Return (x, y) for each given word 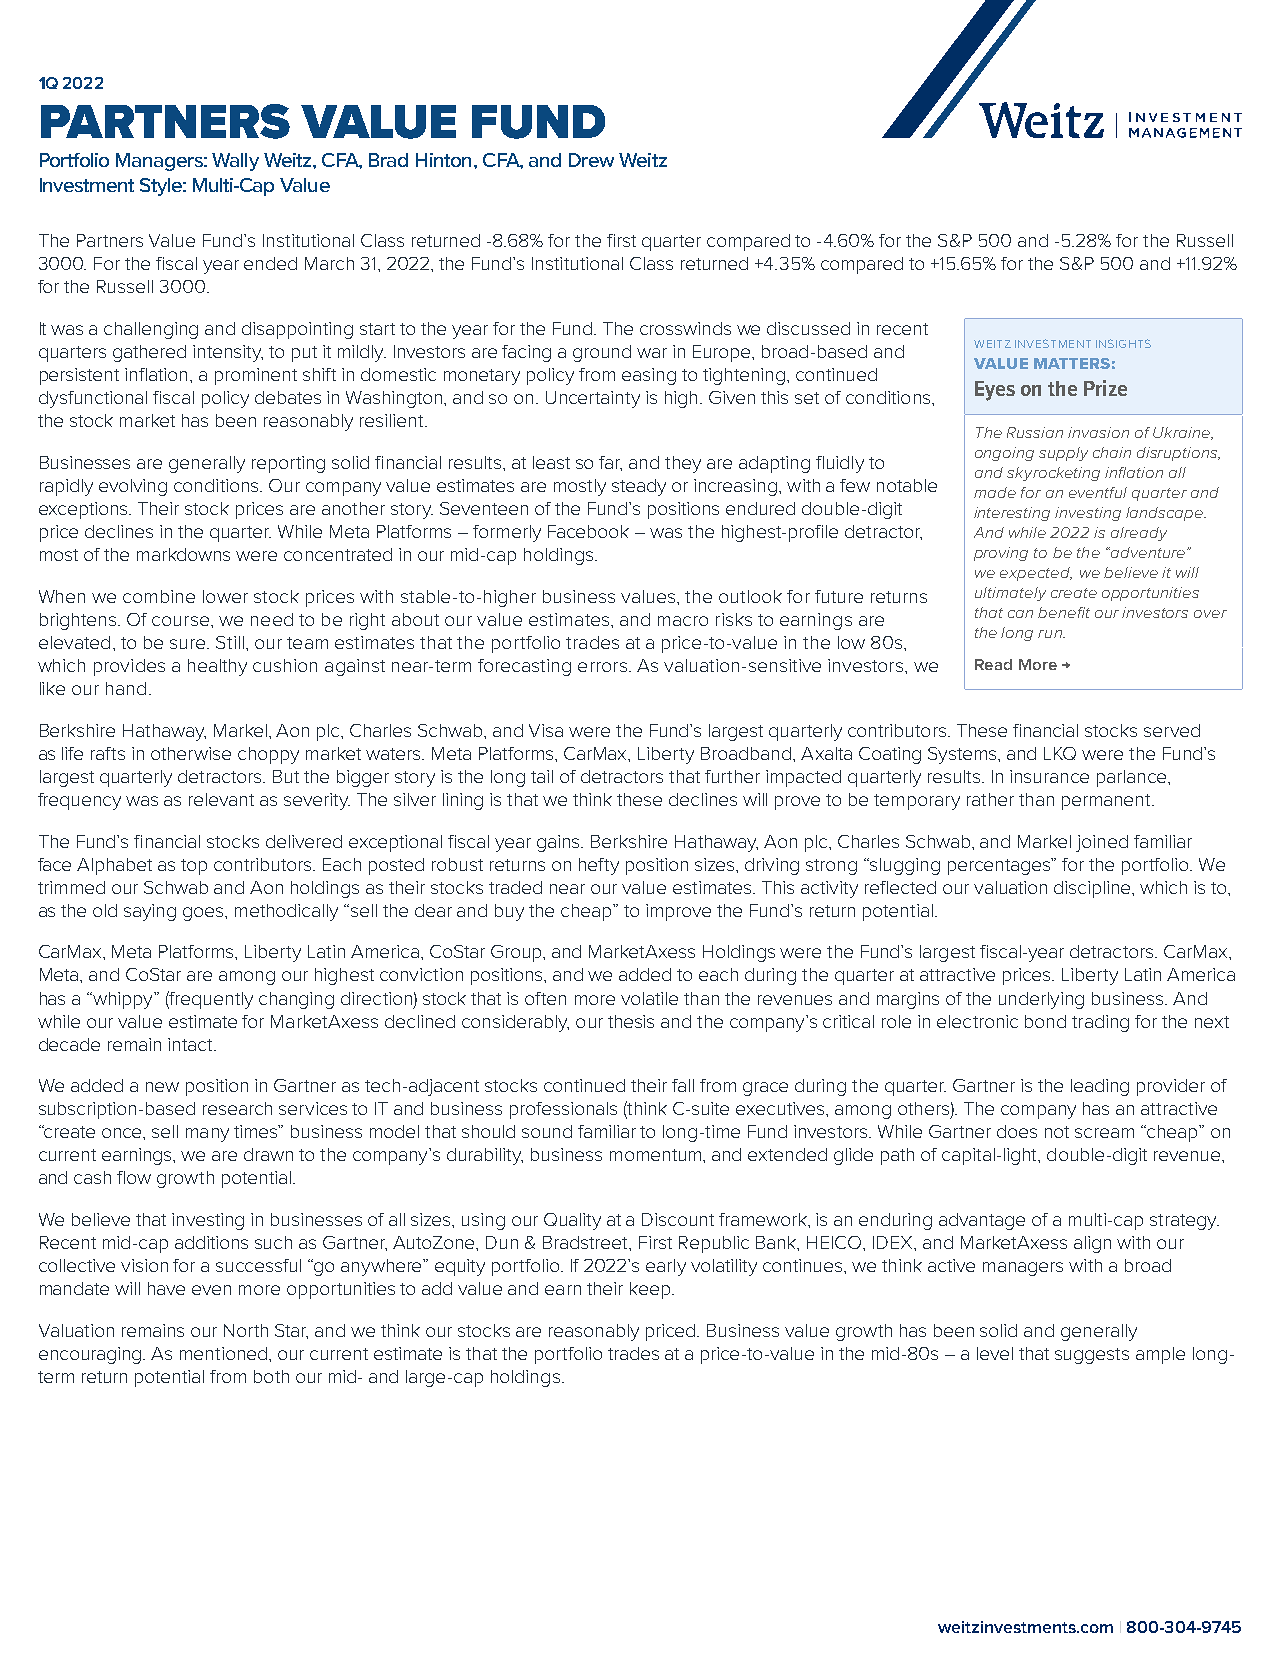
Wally (235, 162)
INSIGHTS (1123, 343)
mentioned (225, 1353)
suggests (1092, 1356)
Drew (591, 160)
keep (650, 1290)
